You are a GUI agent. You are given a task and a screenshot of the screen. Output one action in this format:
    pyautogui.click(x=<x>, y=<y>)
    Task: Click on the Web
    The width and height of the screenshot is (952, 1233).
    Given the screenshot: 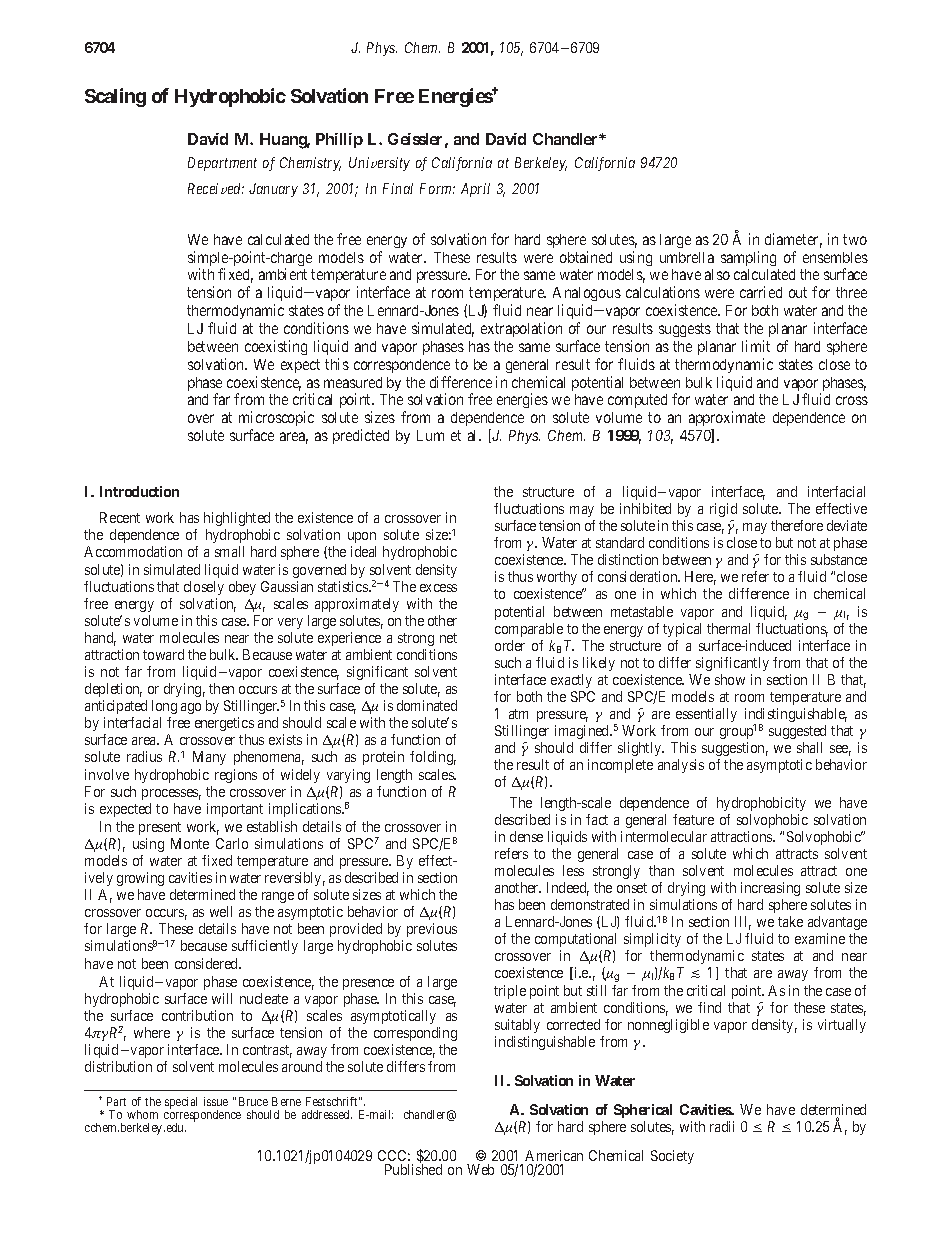 What is the action you would take?
    pyautogui.click(x=480, y=1169)
